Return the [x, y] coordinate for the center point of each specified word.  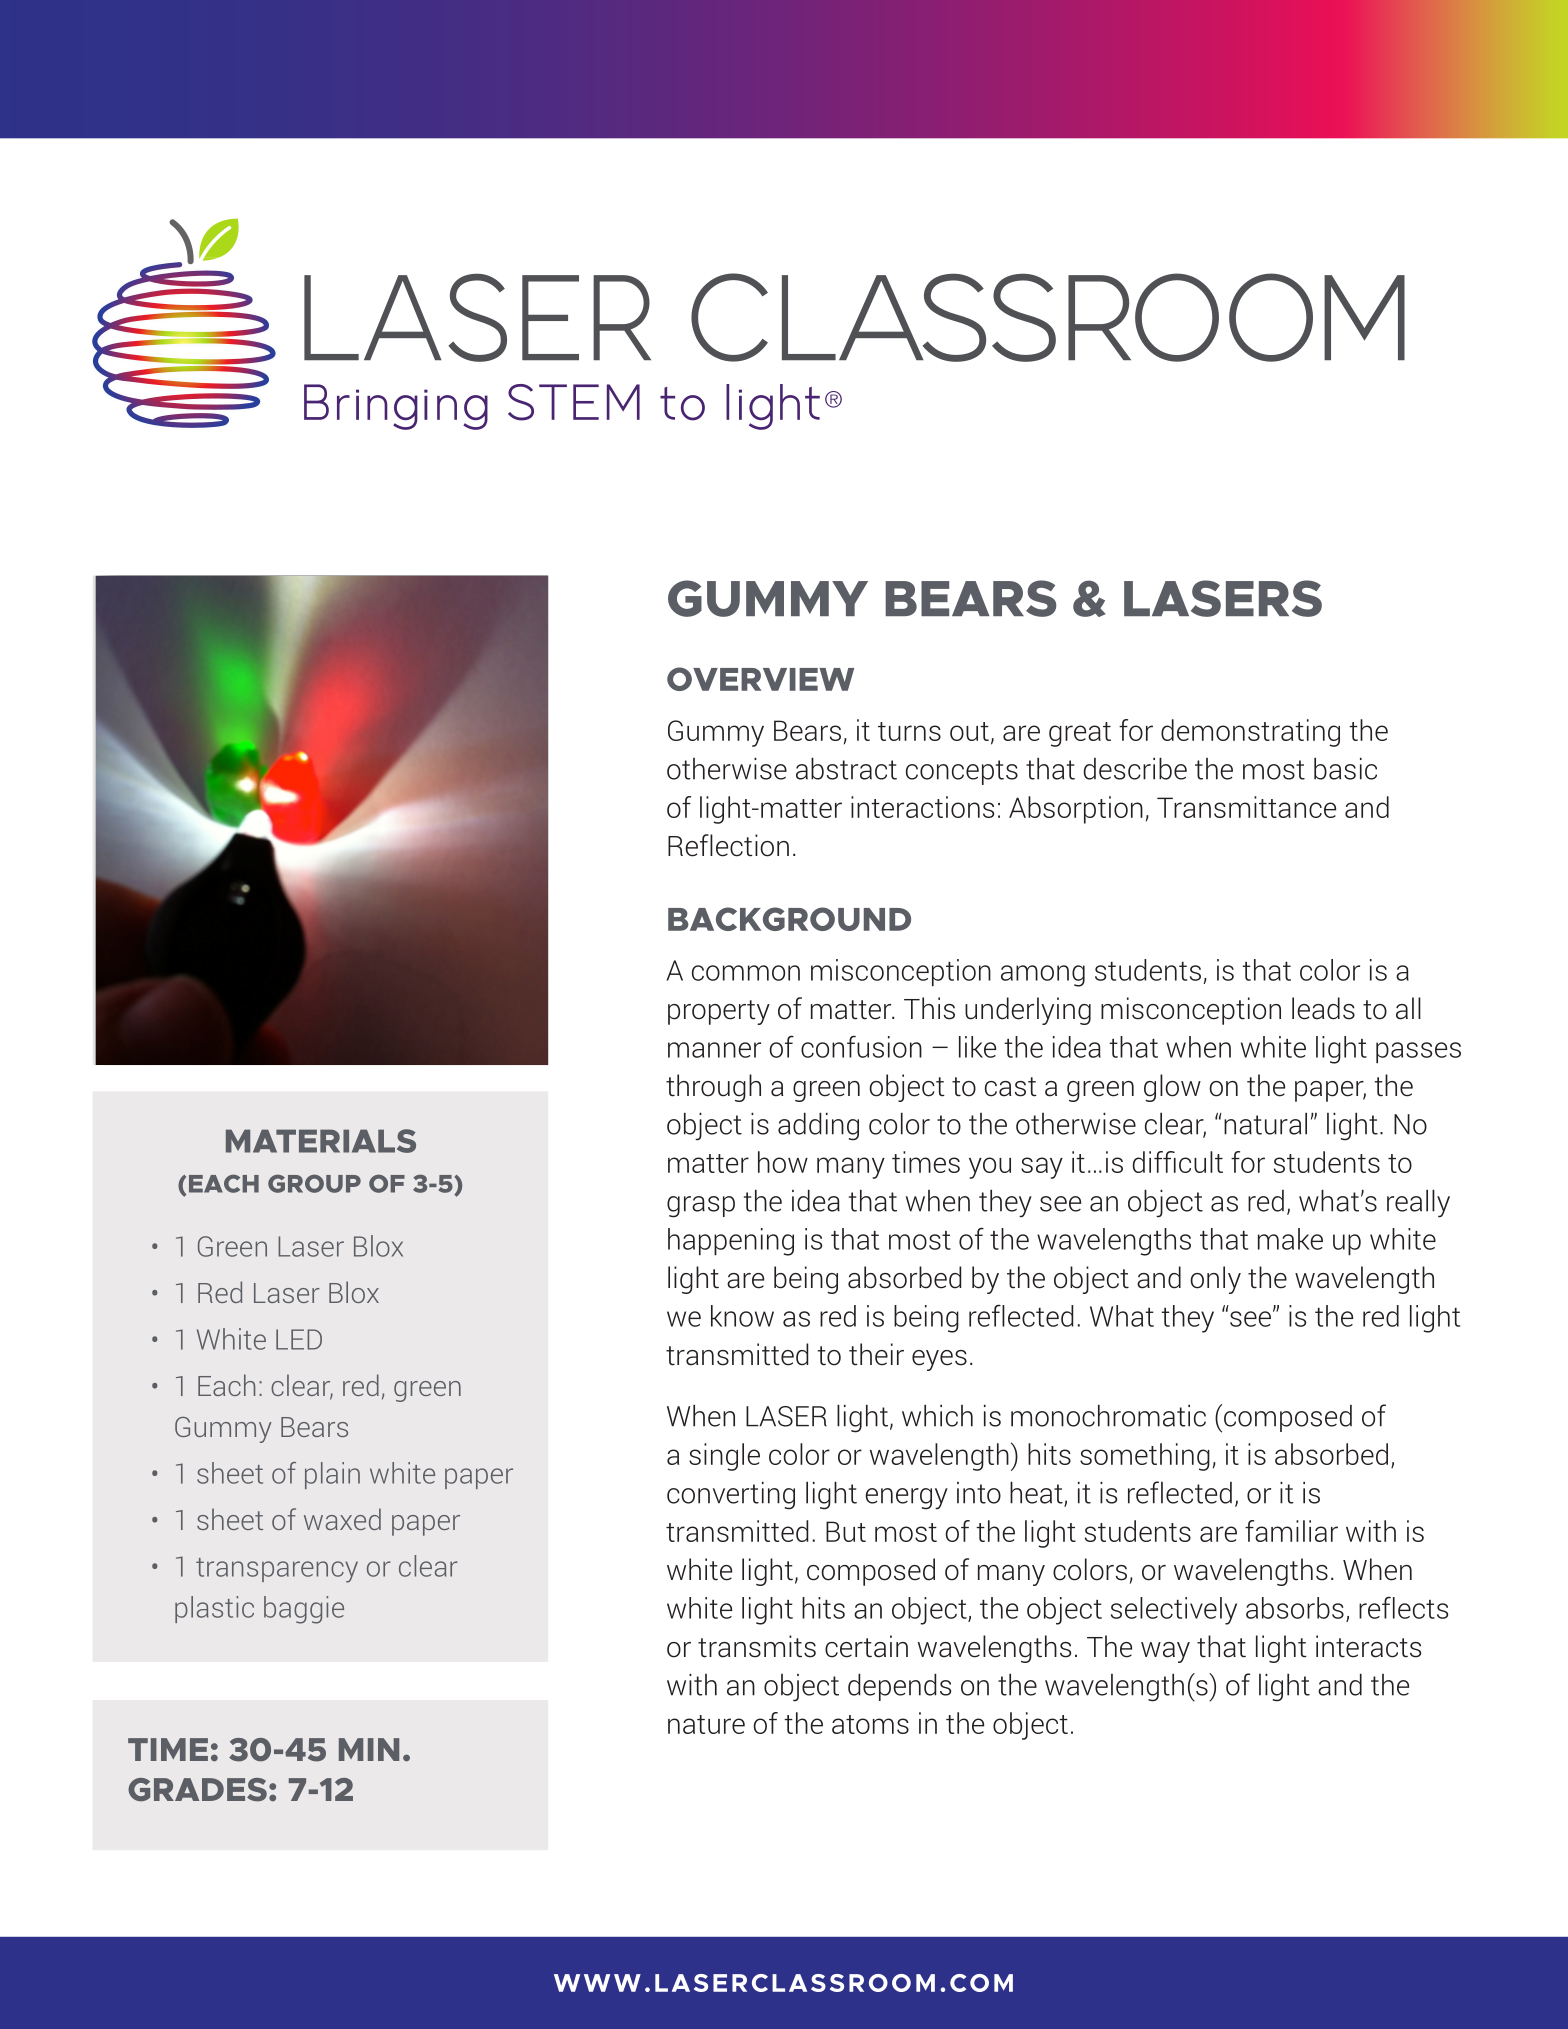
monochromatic [1108, 1415]
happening [731, 1242]
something [1145, 1457]
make [1290, 1239]
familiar [1291, 1531]
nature [706, 1724]
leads [1323, 1008]
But [846, 1531]
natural [1265, 1123]
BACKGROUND [789, 919]
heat [1037, 1493]
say [1042, 1168]
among [1043, 976]
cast [1011, 1087]
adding [818, 1126]
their [876, 1354]
